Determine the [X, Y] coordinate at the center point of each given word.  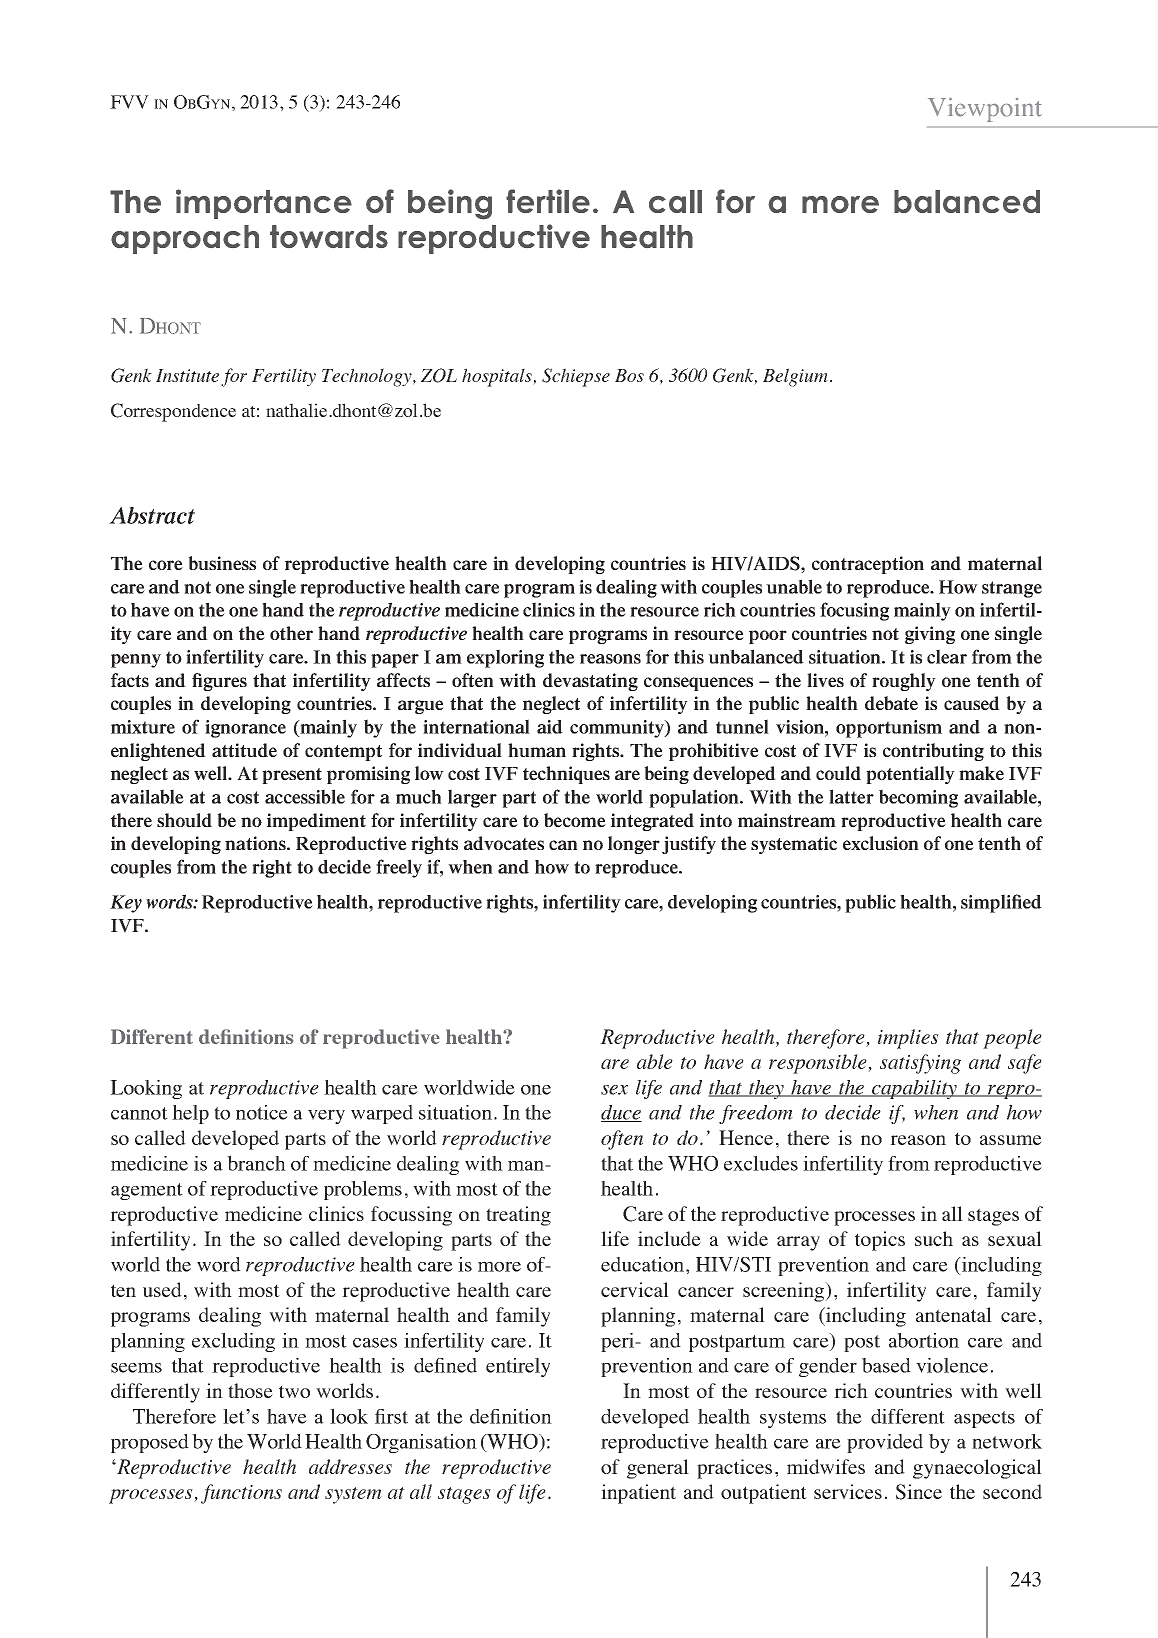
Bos [629, 375]
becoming [918, 798]
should [184, 820]
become [575, 820]
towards [329, 236]
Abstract [152, 515]
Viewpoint [985, 109]
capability [914, 1089]
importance [264, 204]
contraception [868, 565]
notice [262, 1112]
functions [241, 1494]
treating [518, 1216]
